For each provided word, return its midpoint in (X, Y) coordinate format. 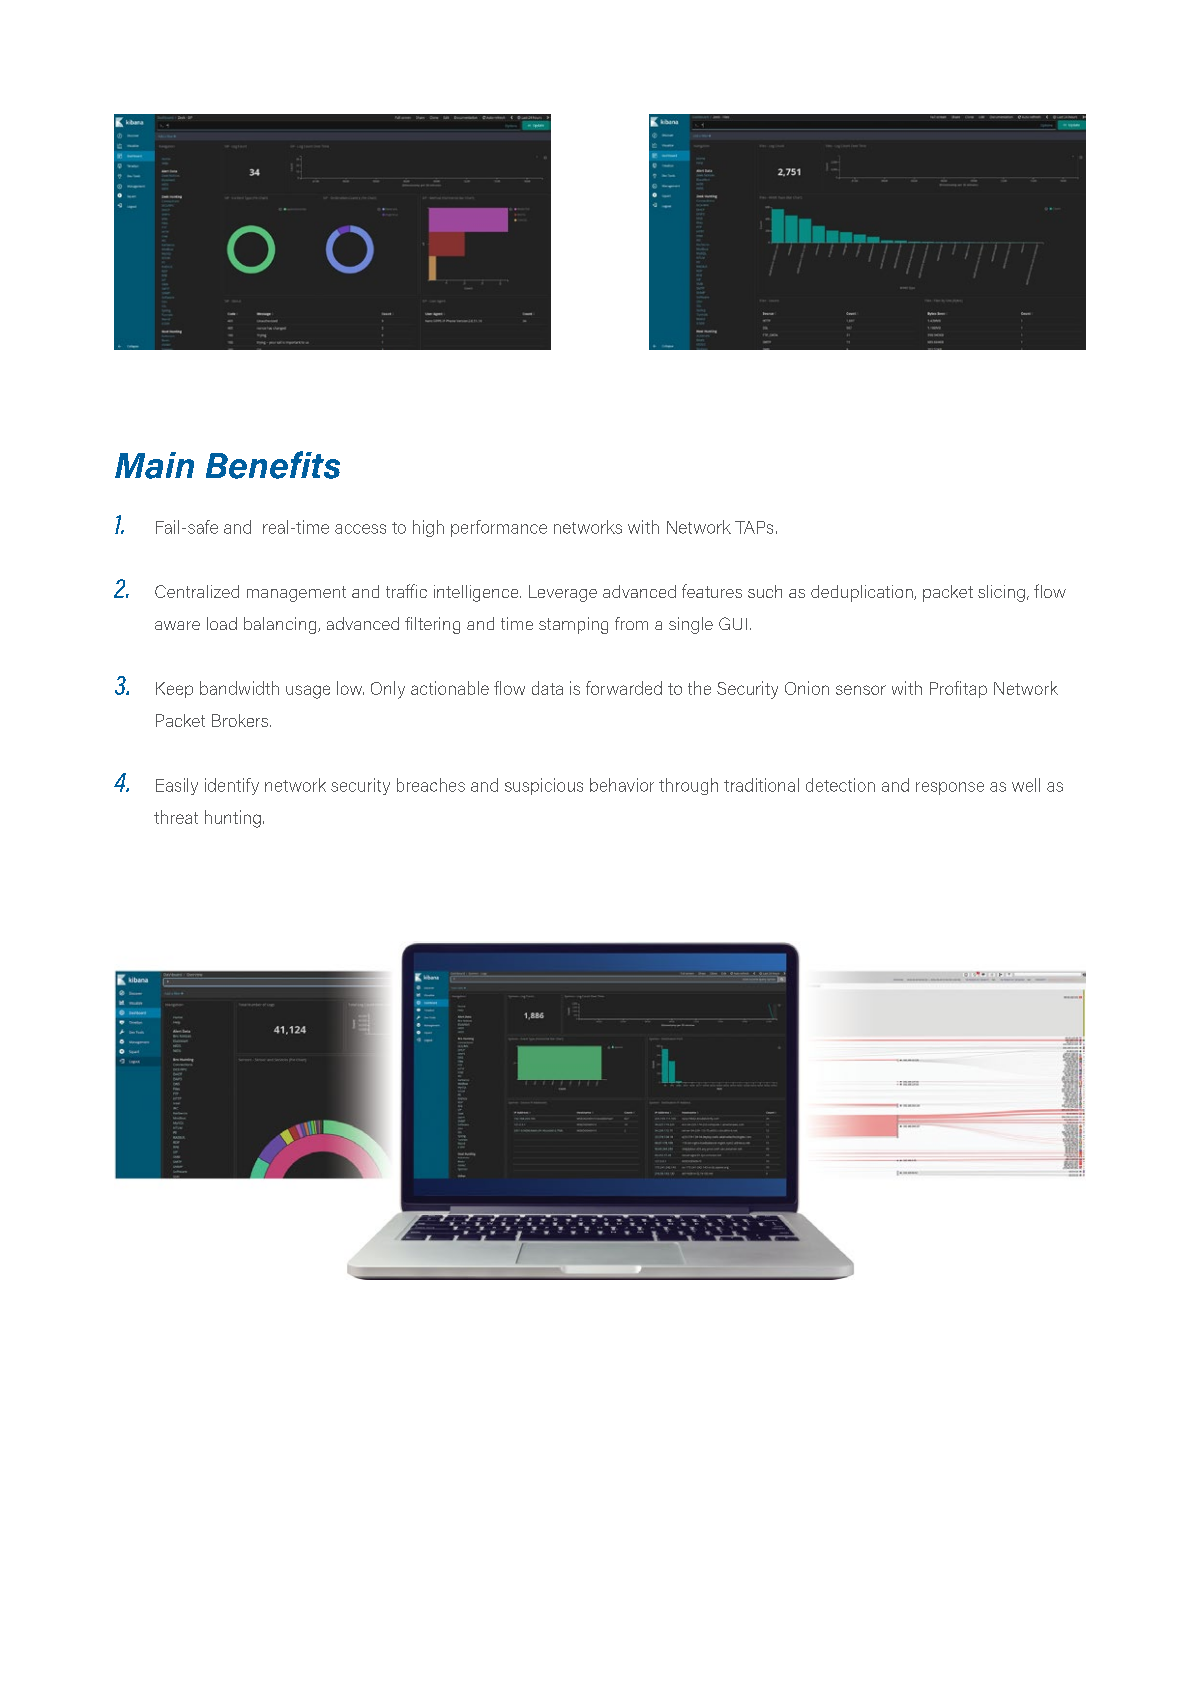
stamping (573, 625)
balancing (281, 625)
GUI (733, 623)
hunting (233, 819)
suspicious (544, 786)
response (950, 788)
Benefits (273, 465)
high (428, 528)
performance (499, 528)
